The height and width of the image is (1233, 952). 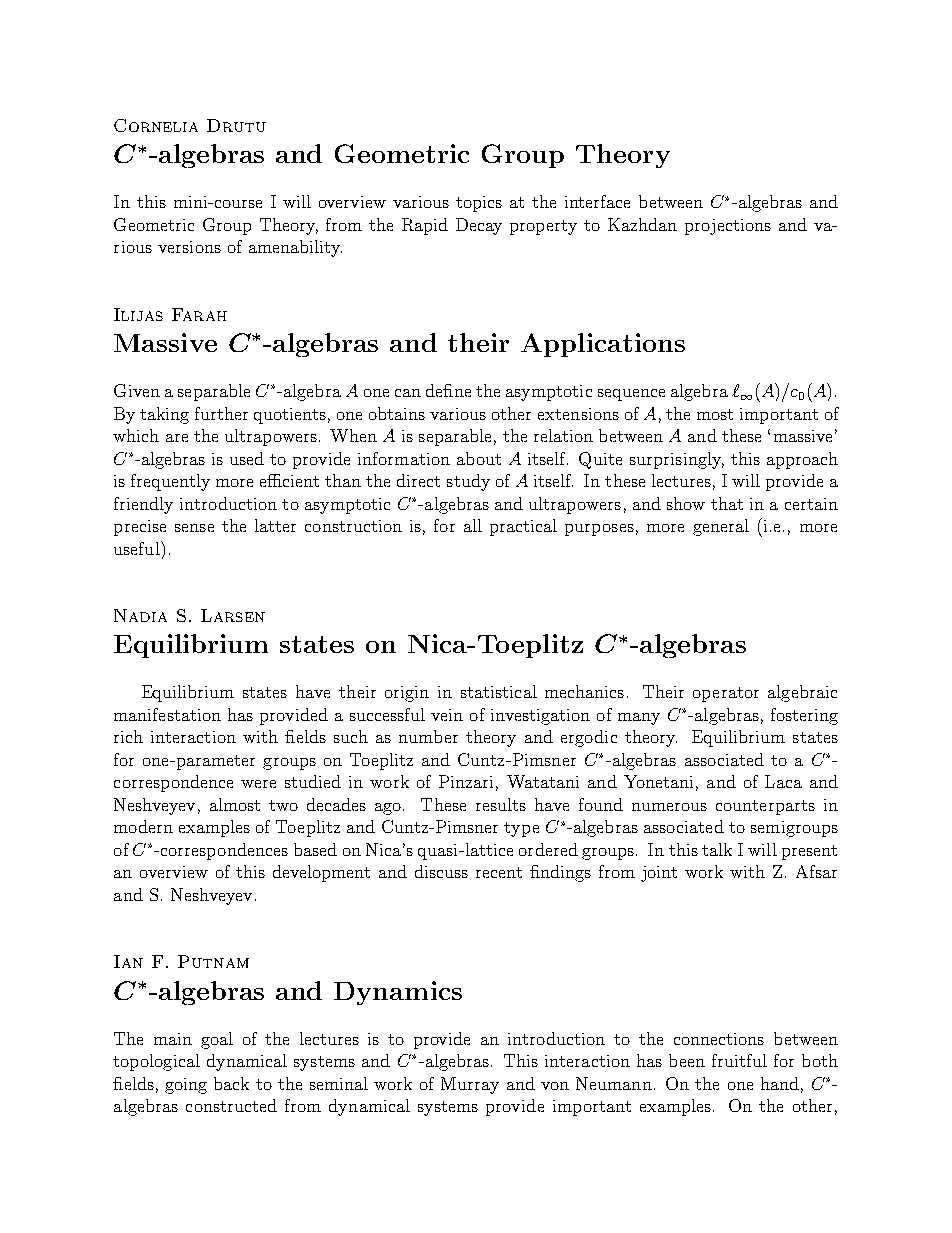 What do you see at coordinates (479, 226) in the image?
I see `Decay` at bounding box center [479, 226].
